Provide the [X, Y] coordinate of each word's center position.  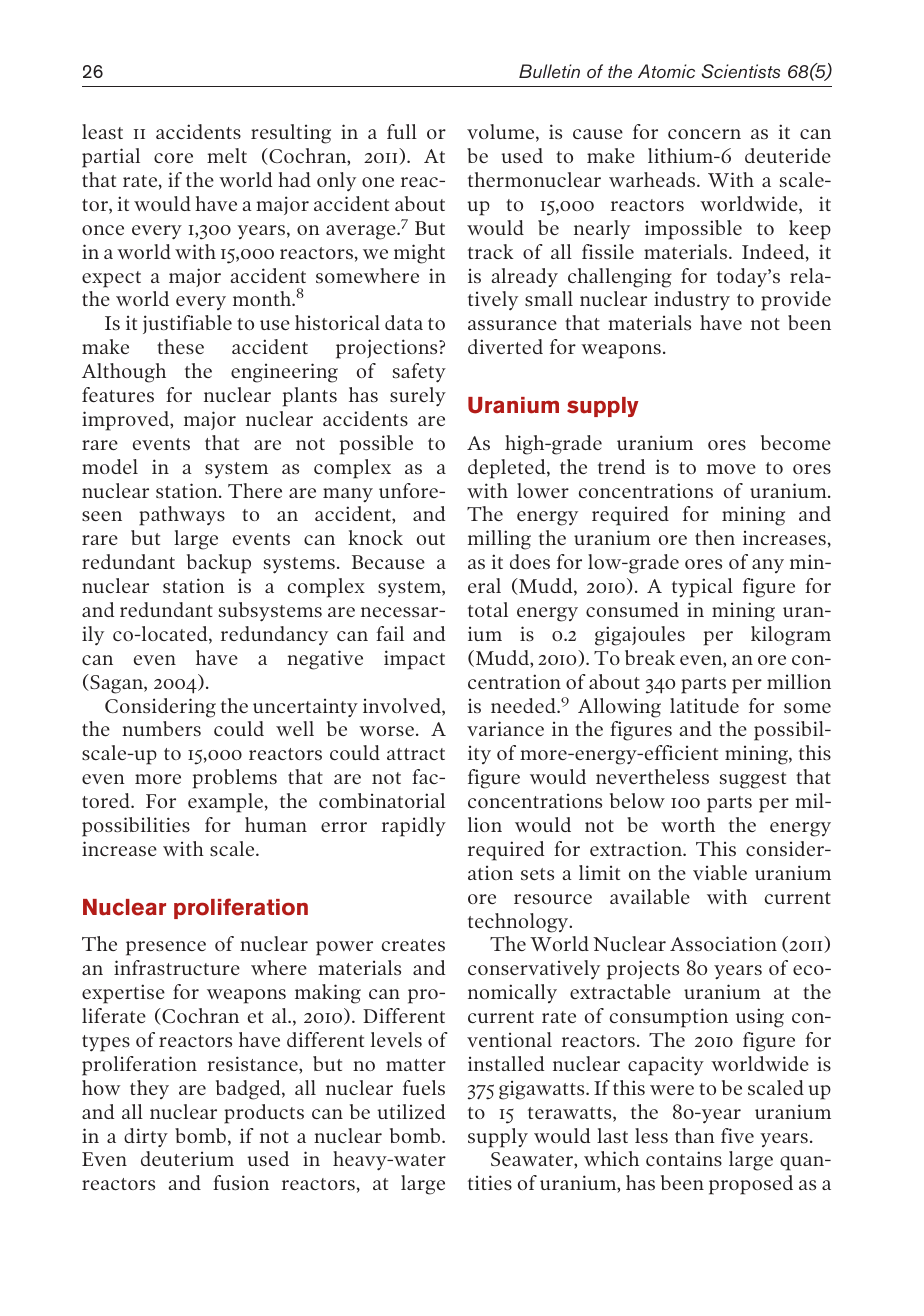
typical [702, 588]
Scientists [741, 71]
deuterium [187, 1158]
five [737, 1135]
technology [519, 923]
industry [692, 300]
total [488, 609]
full [402, 131]
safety [419, 373]
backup [219, 564]
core [173, 158]
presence [166, 948]
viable [720, 872]
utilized [411, 1111]
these [180, 346]
